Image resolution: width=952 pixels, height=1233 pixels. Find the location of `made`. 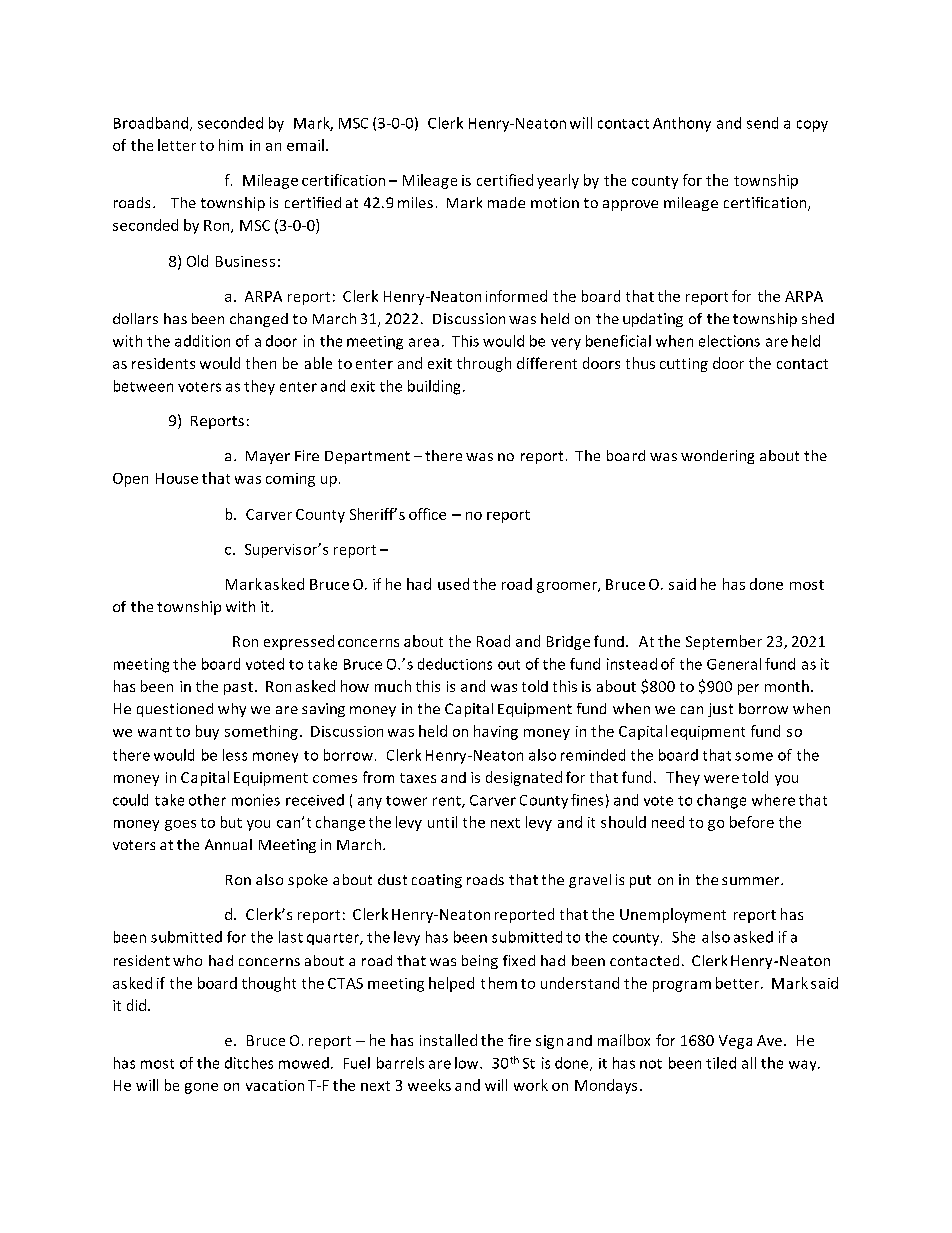

made is located at coordinates (506, 202).
